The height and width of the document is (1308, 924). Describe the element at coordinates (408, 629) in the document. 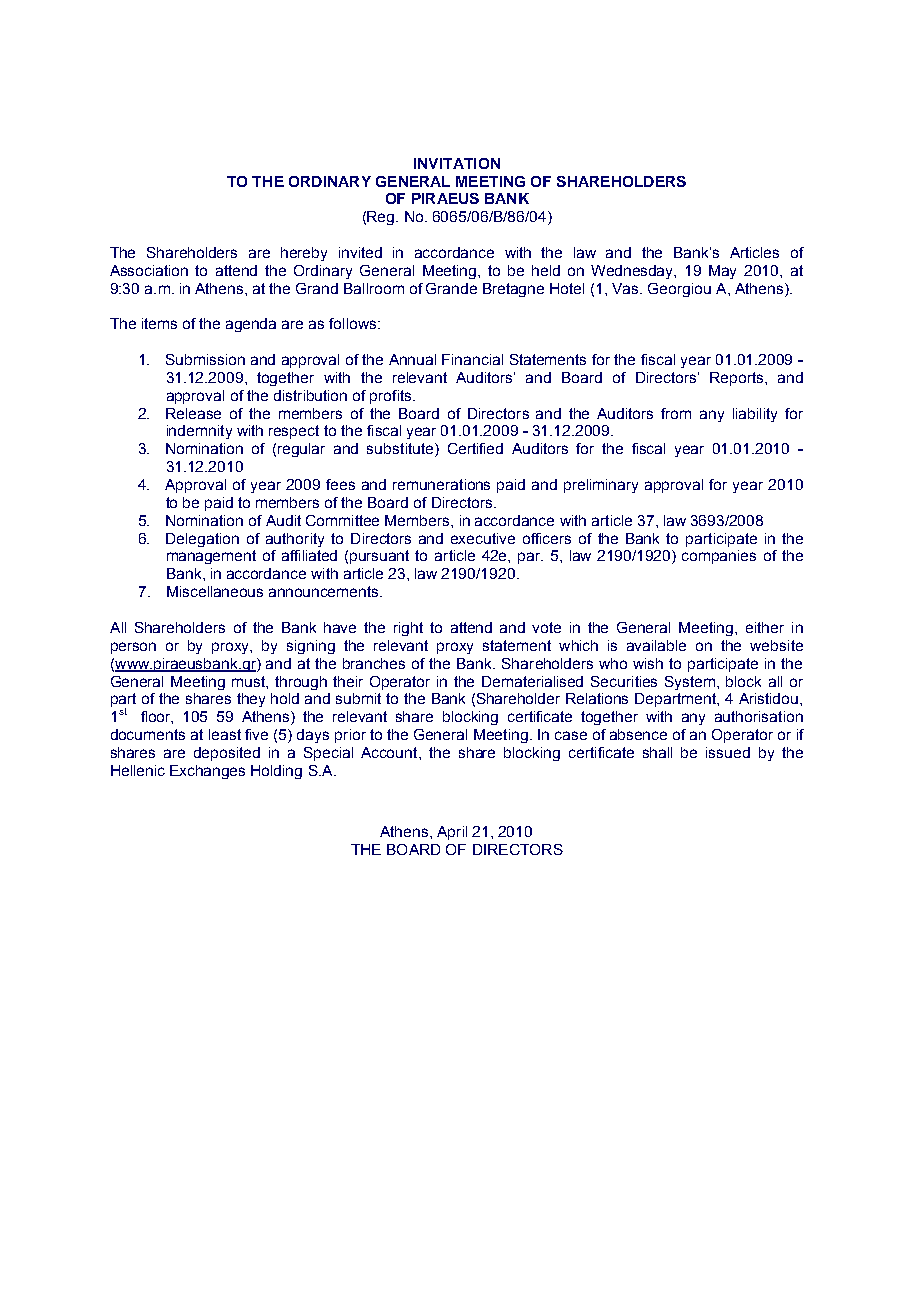

I see `right` at that location.
